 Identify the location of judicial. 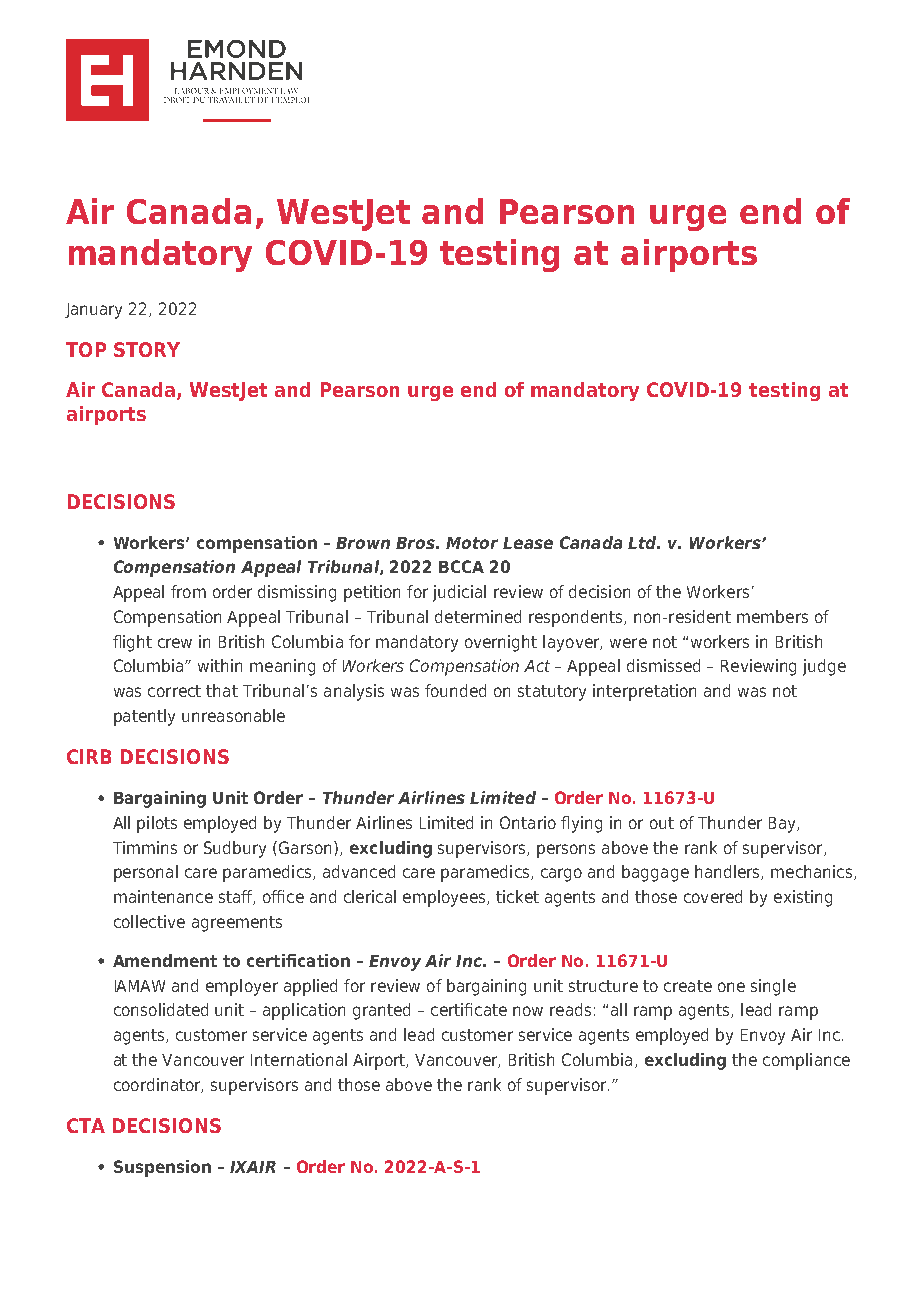
(459, 593).
